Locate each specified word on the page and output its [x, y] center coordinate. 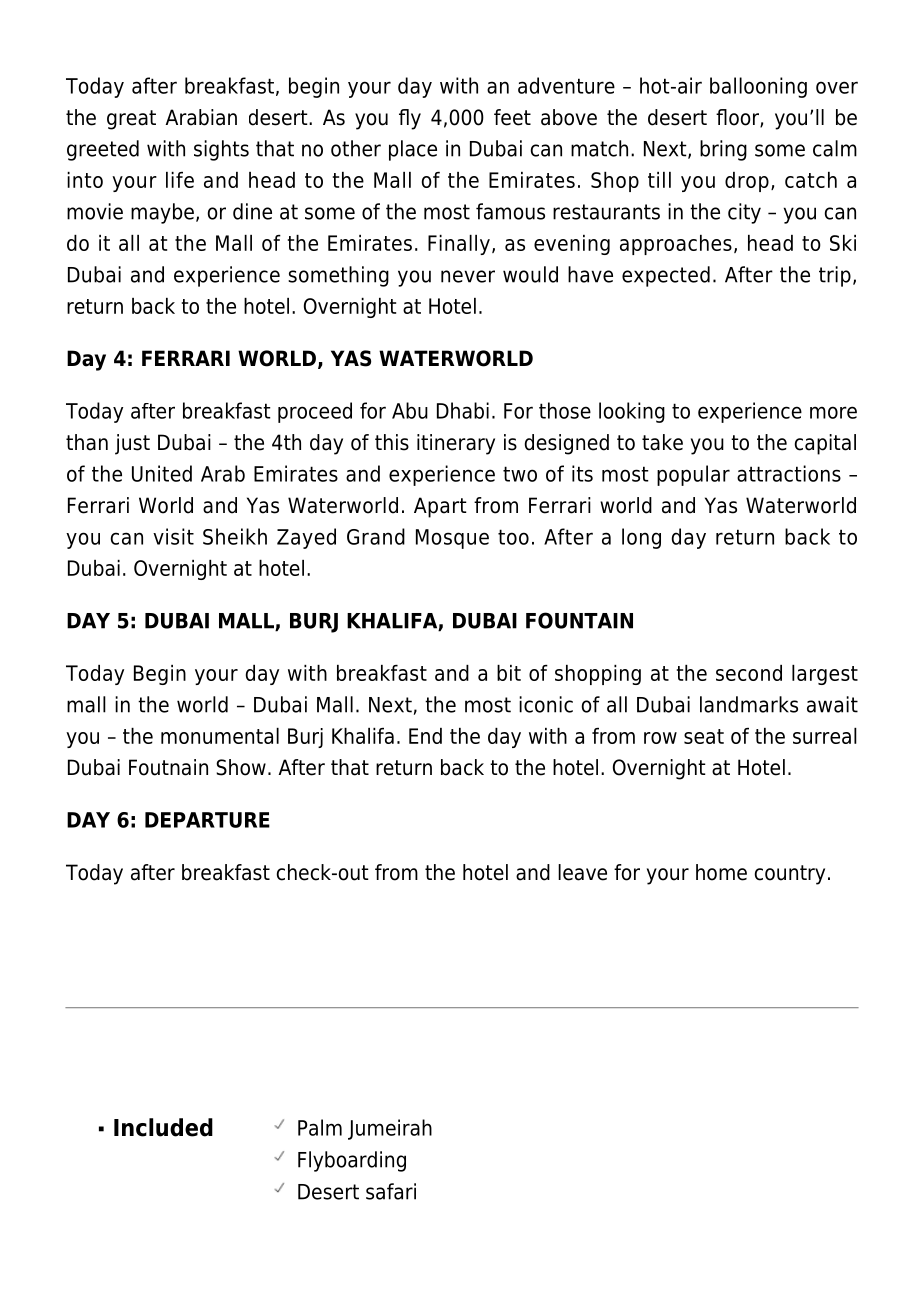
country [790, 875]
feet [512, 117]
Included [163, 1127]
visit [173, 536]
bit [509, 673]
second [749, 673]
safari [391, 1191]
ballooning [758, 87]
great [131, 120]
